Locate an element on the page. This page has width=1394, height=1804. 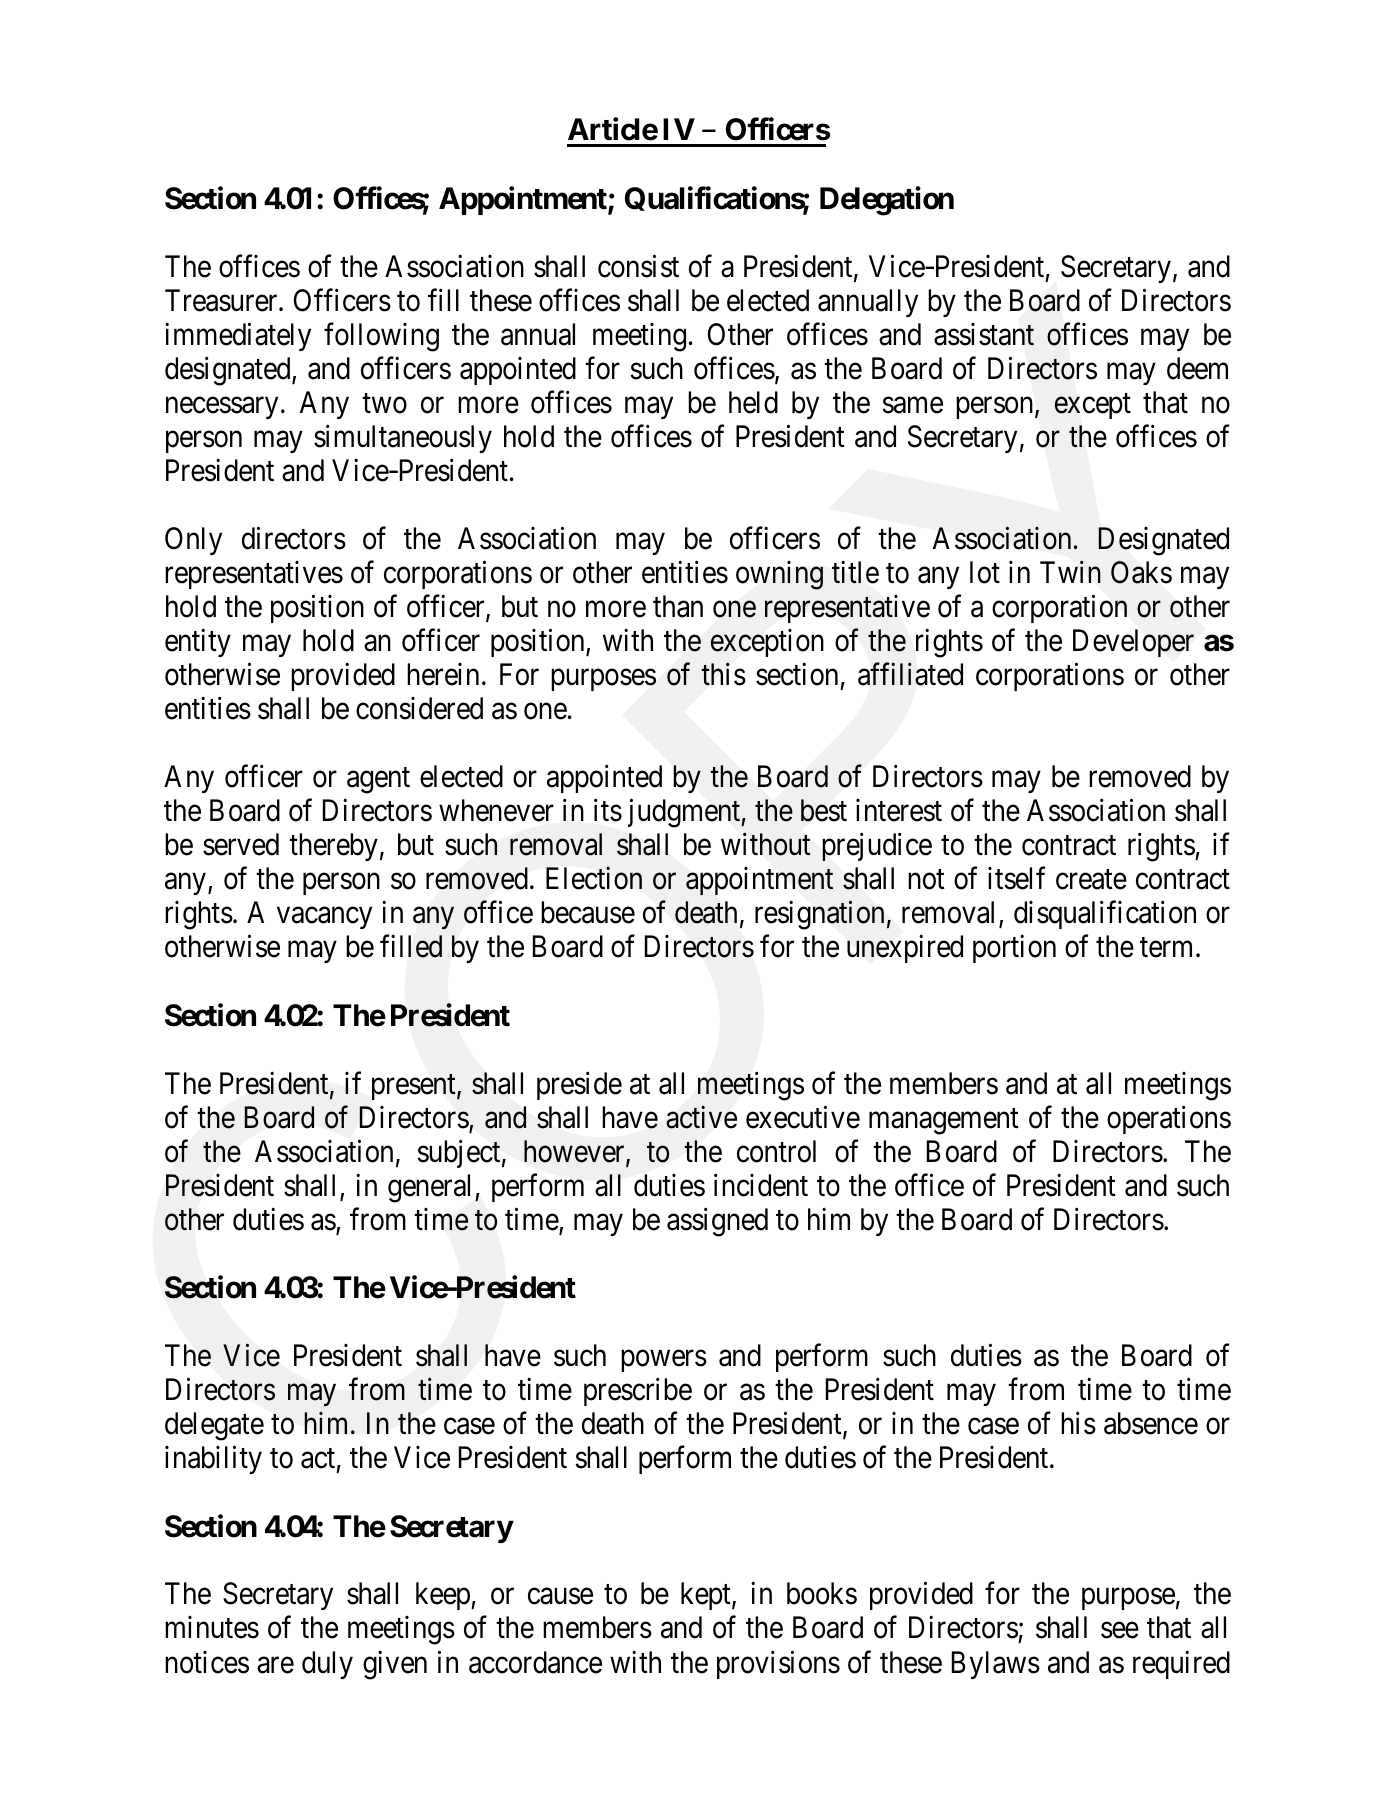
assistant is located at coordinates (984, 334).
